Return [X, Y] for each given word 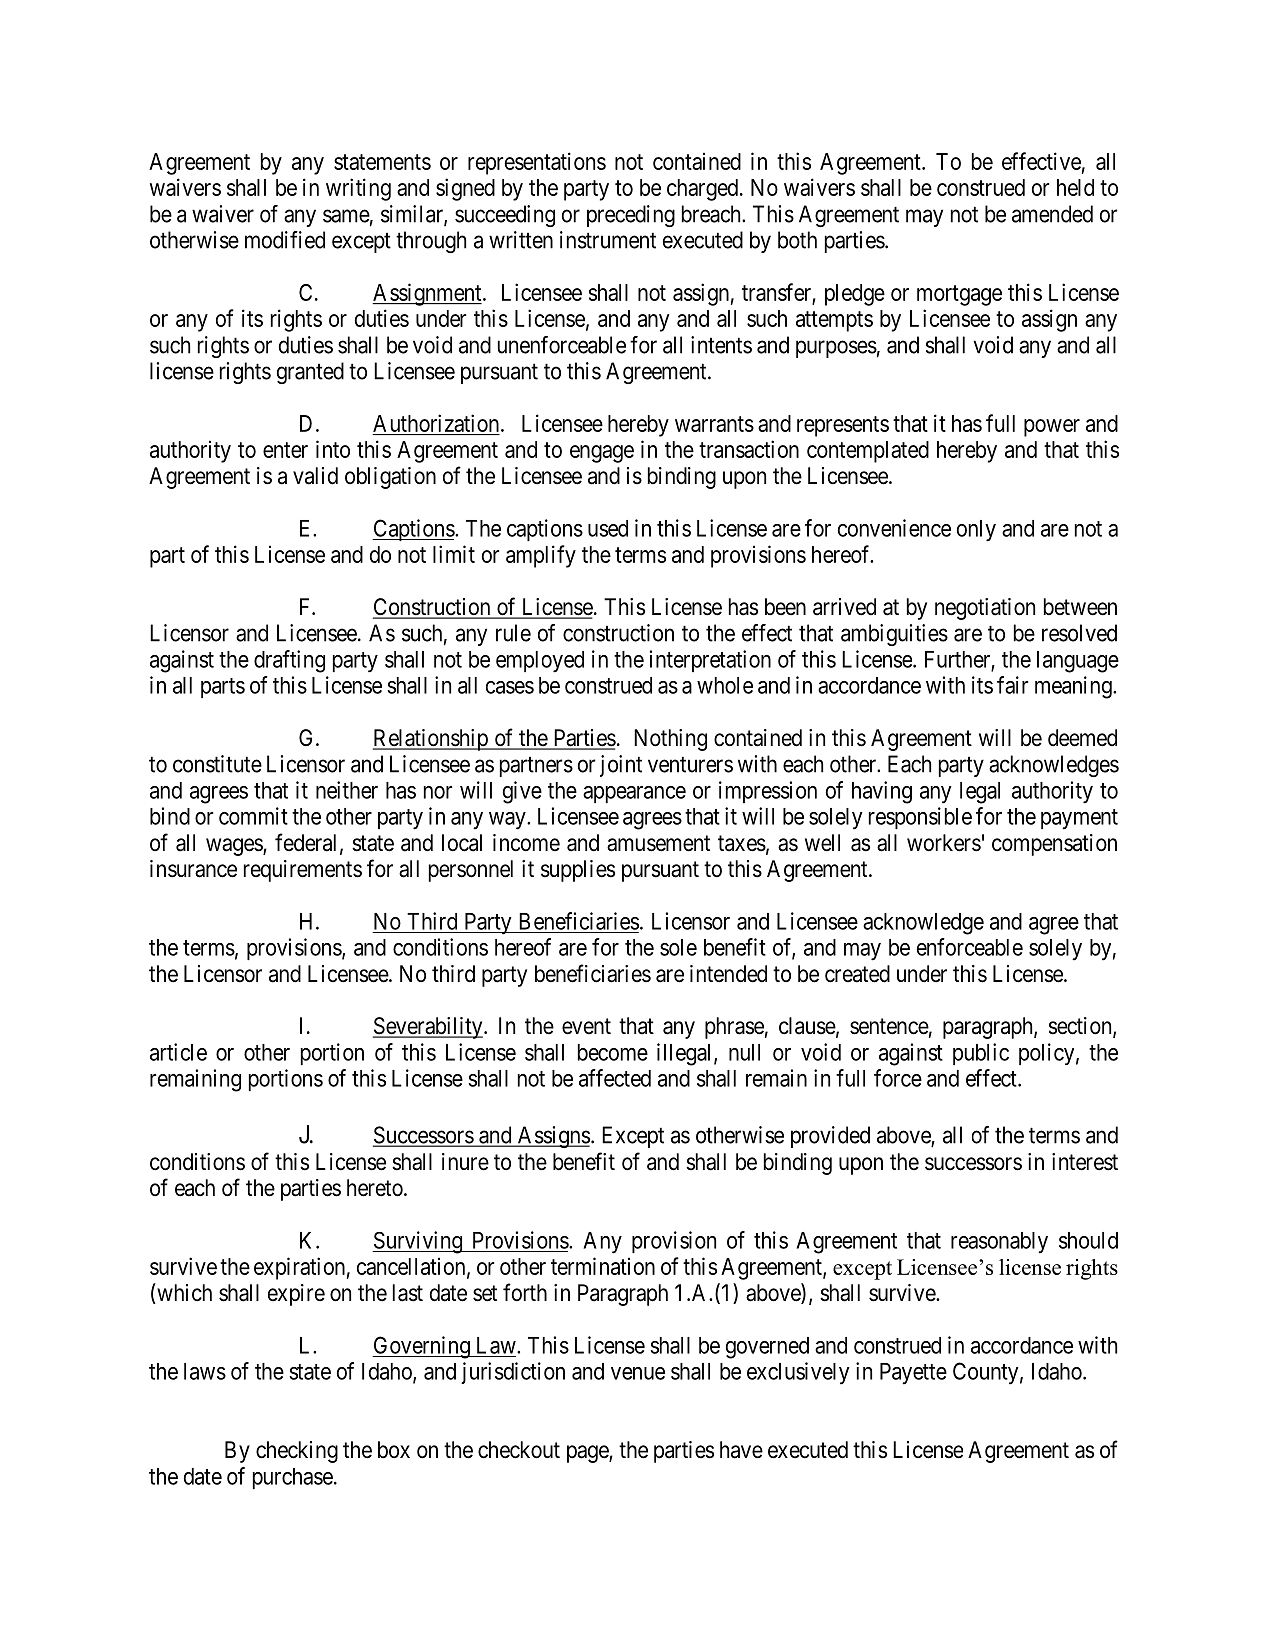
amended [1052, 214]
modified [285, 240]
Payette [913, 1374]
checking [297, 1452]
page [588, 1454]
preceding [631, 216]
